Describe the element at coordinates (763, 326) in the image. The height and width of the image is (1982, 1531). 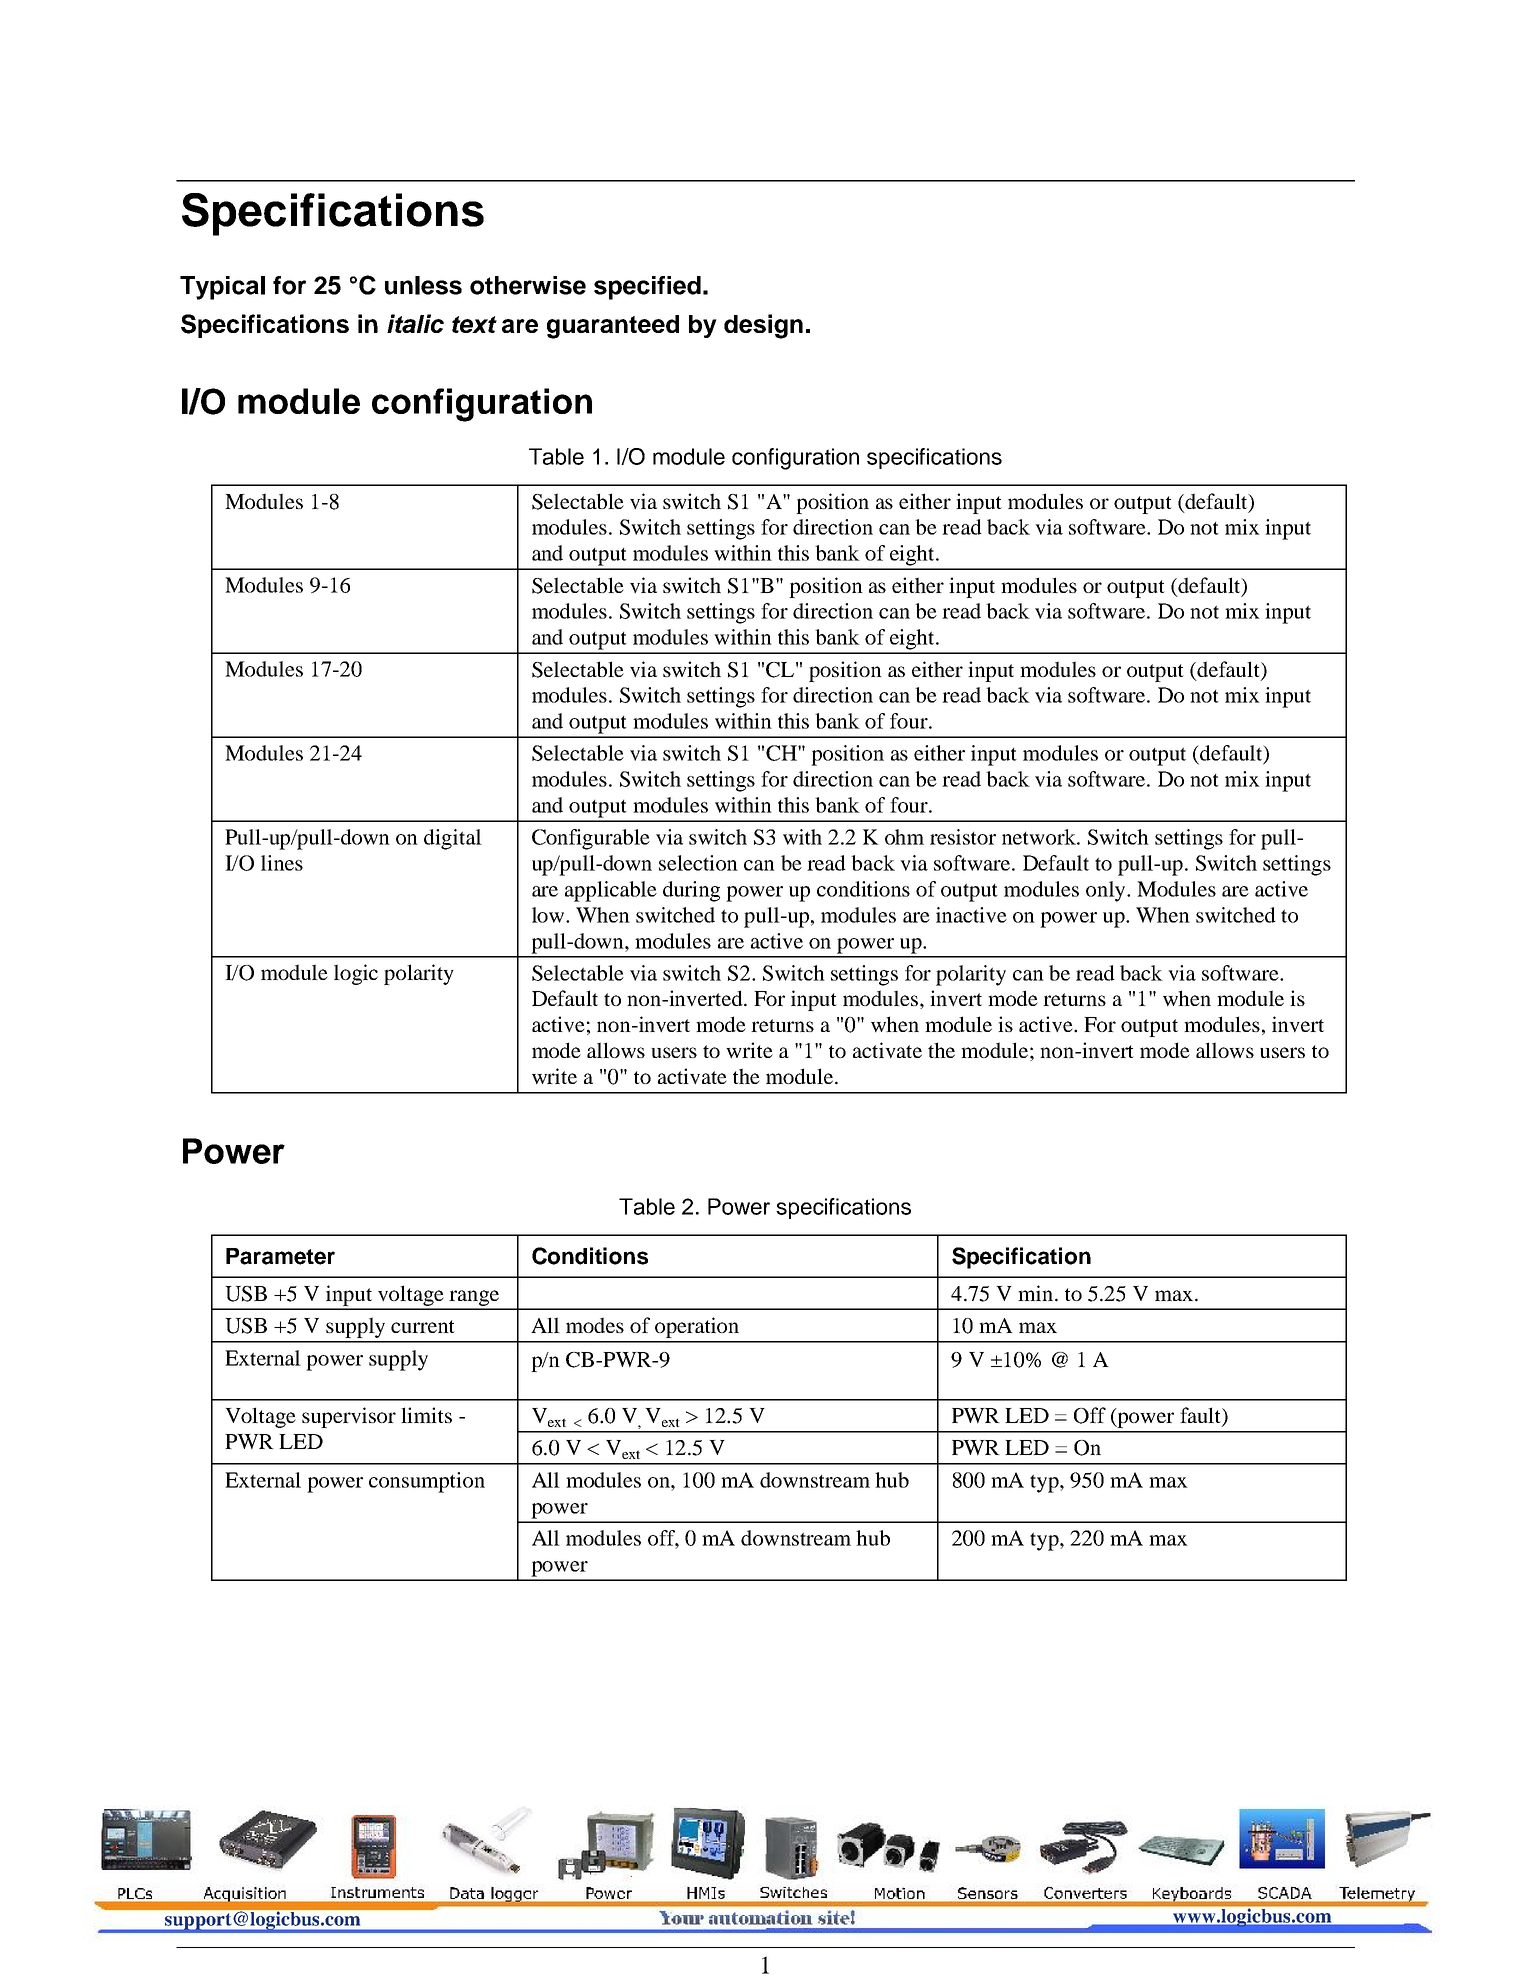
I see `design` at that location.
